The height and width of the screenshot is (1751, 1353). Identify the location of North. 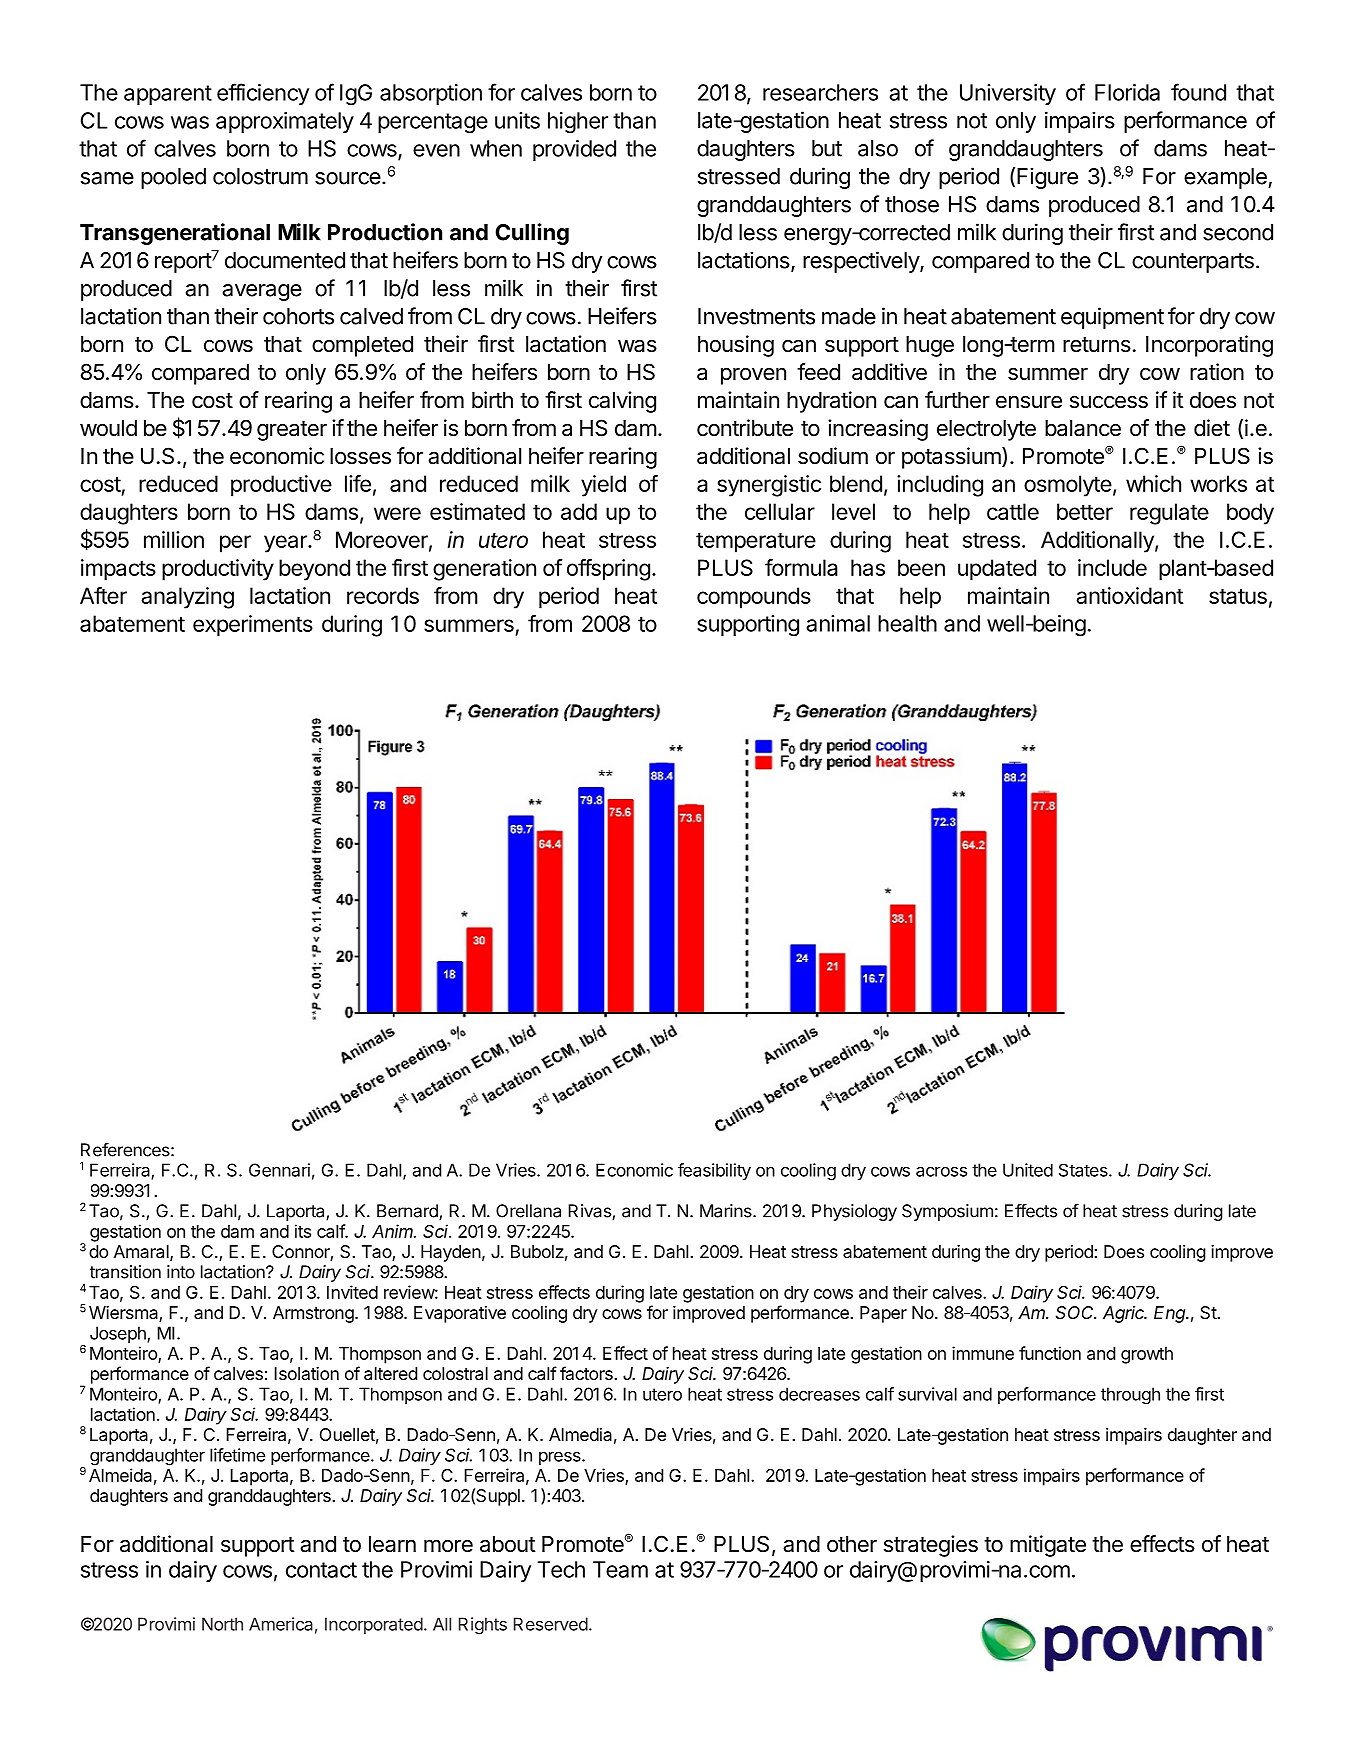
(222, 1624).
